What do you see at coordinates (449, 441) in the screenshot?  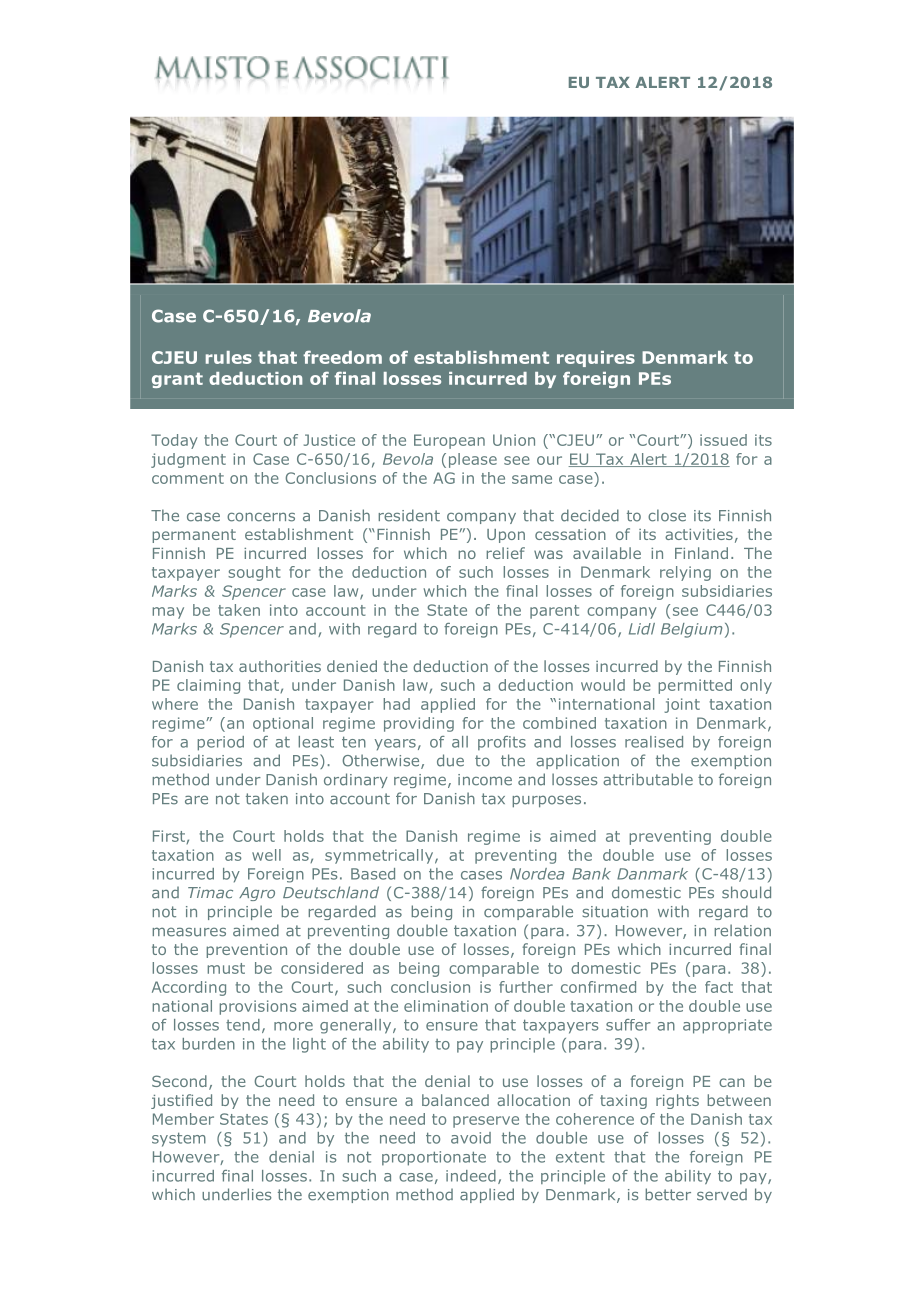 I see `European` at bounding box center [449, 441].
